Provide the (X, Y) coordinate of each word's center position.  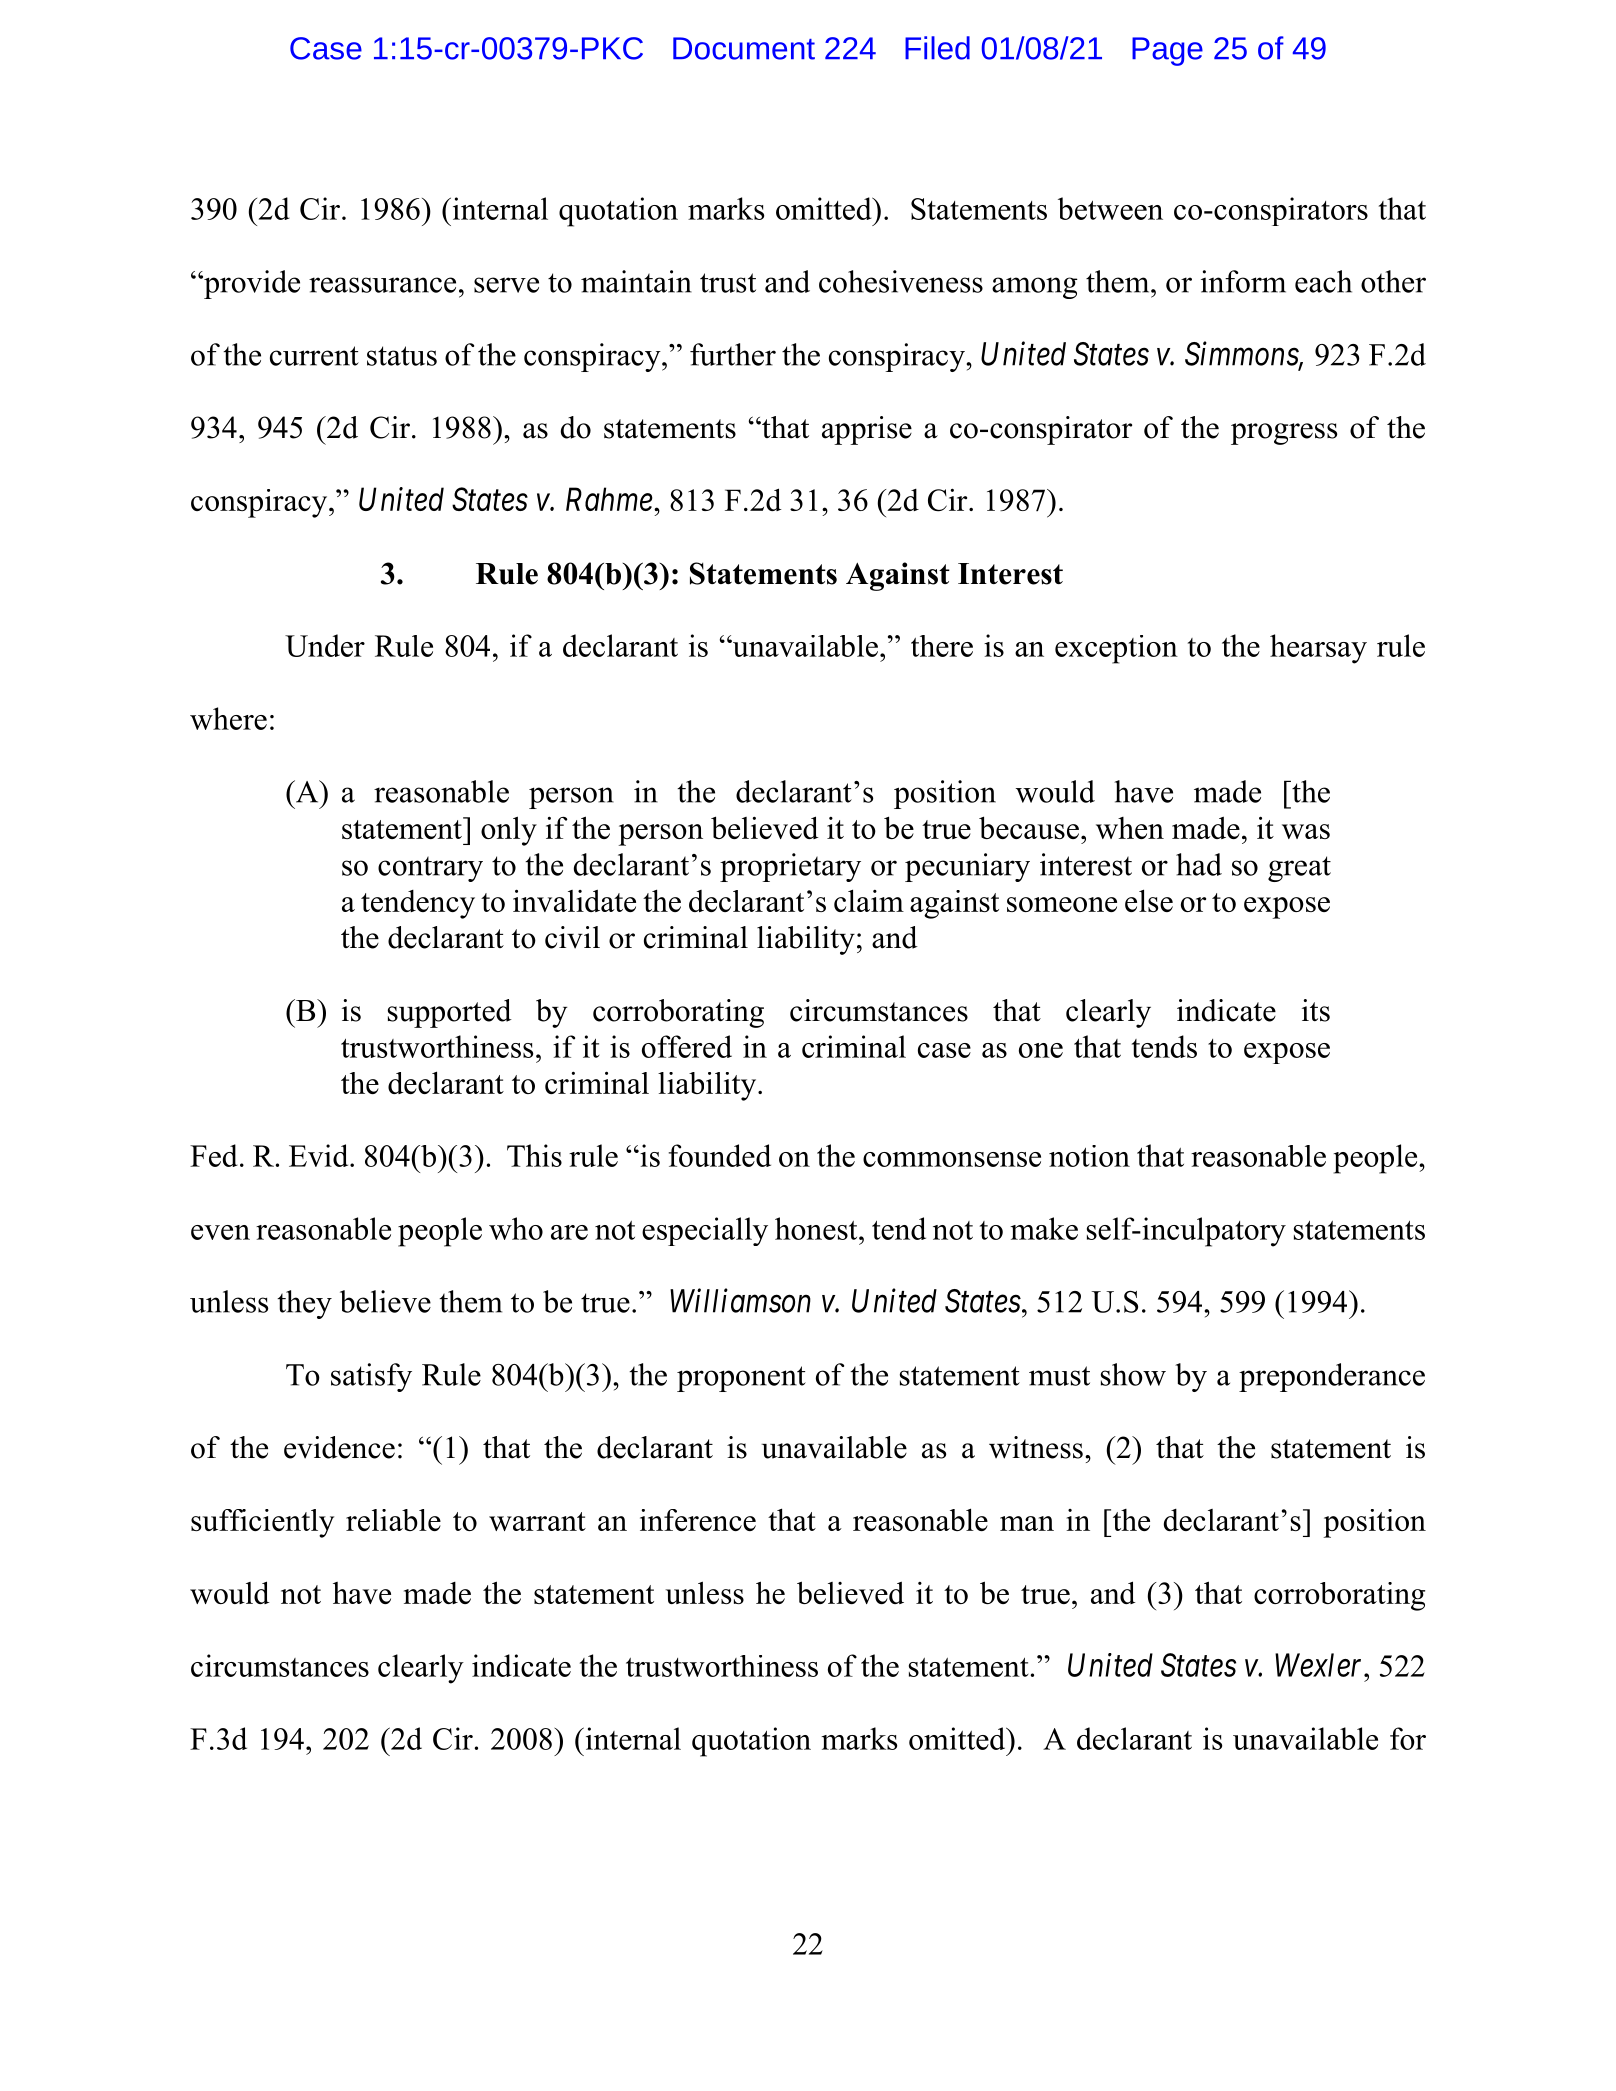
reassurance (382, 285)
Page (1167, 51)
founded (720, 1155)
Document (744, 48)
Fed (214, 1155)
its (1316, 1010)
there (942, 646)
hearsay (1318, 649)
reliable (393, 1520)
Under (325, 645)
